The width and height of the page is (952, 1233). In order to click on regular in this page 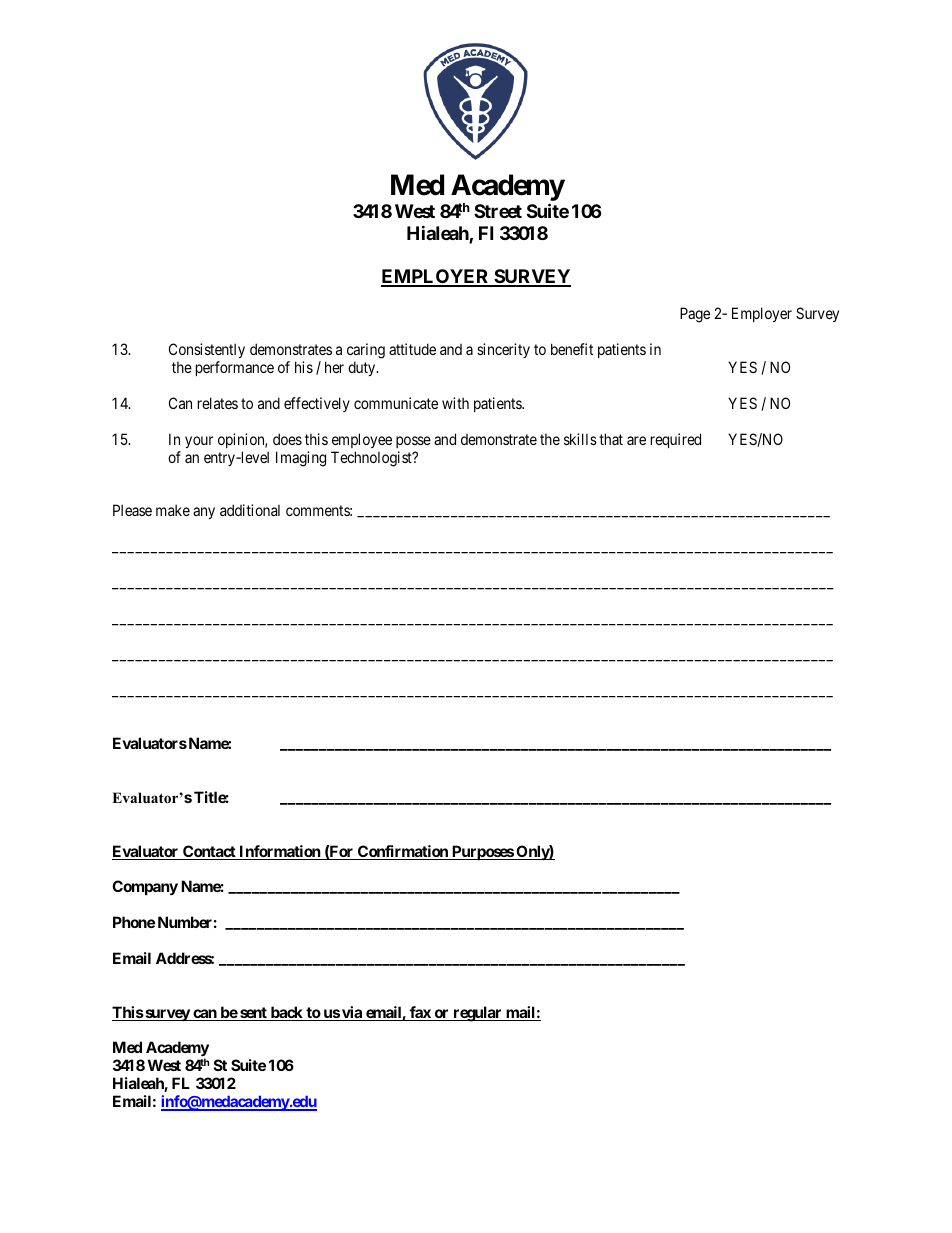, I will do `click(477, 1014)`.
